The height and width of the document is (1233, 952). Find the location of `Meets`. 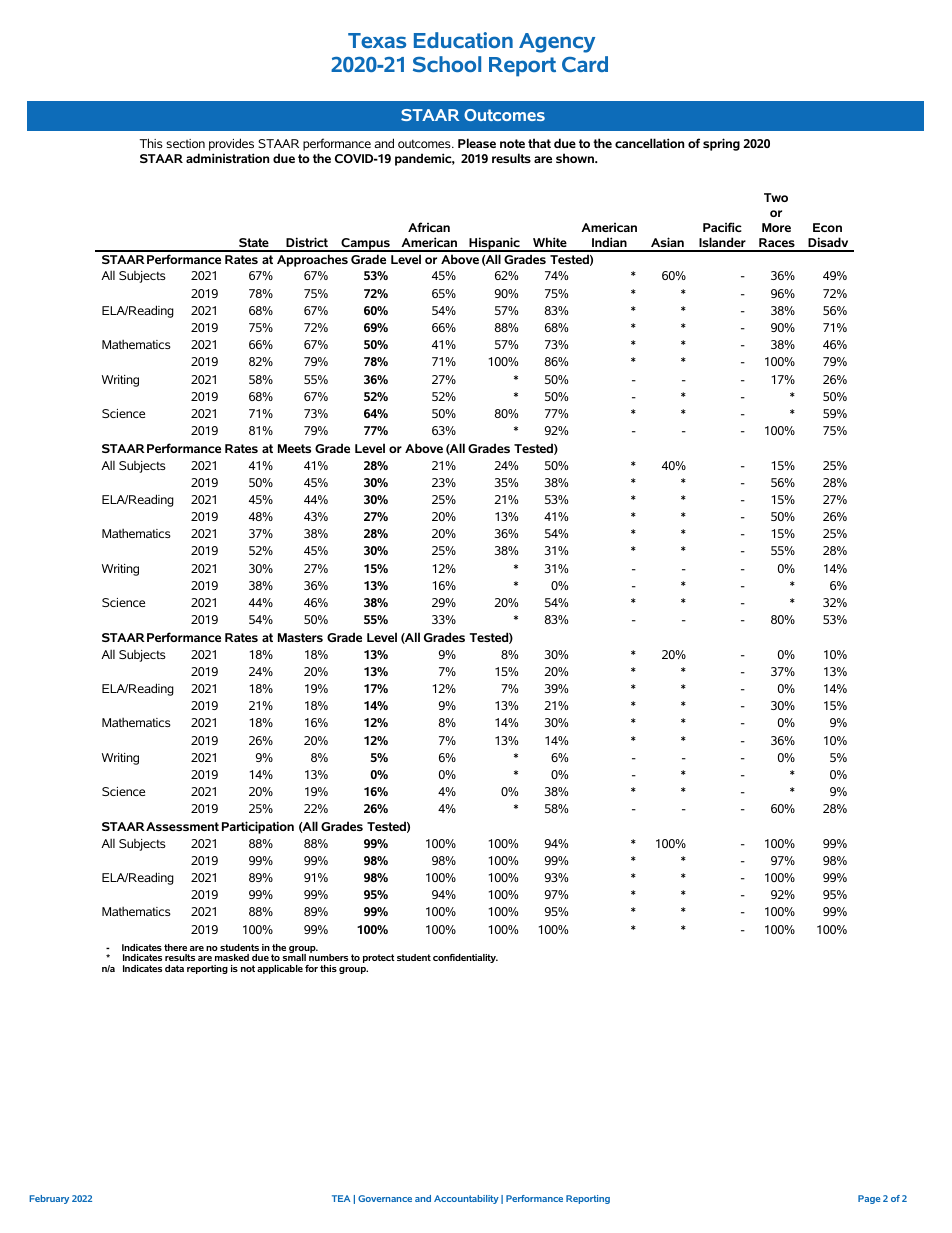

Meets is located at coordinates (294, 448).
